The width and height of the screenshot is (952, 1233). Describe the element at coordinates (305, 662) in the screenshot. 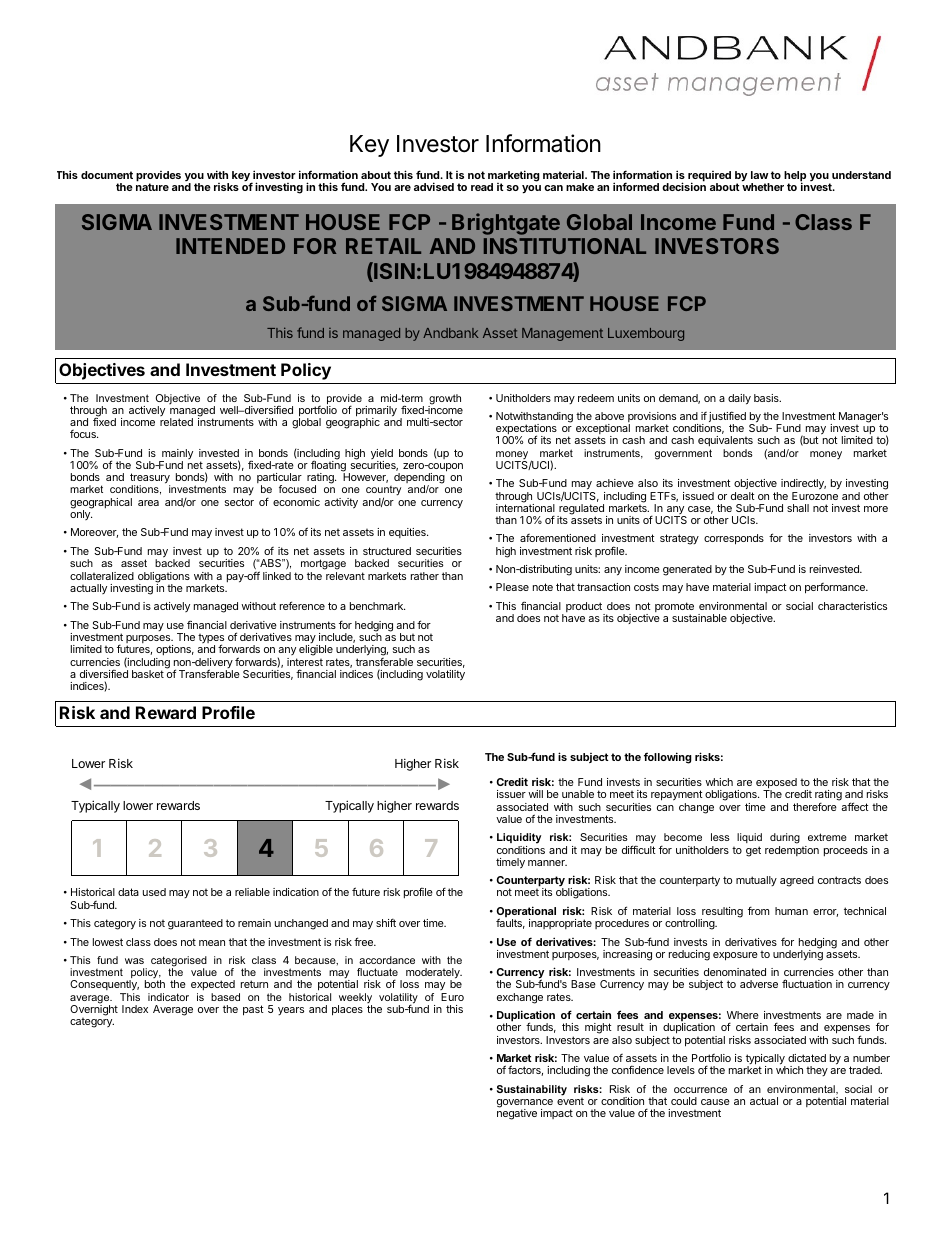

I see `interest` at that location.
